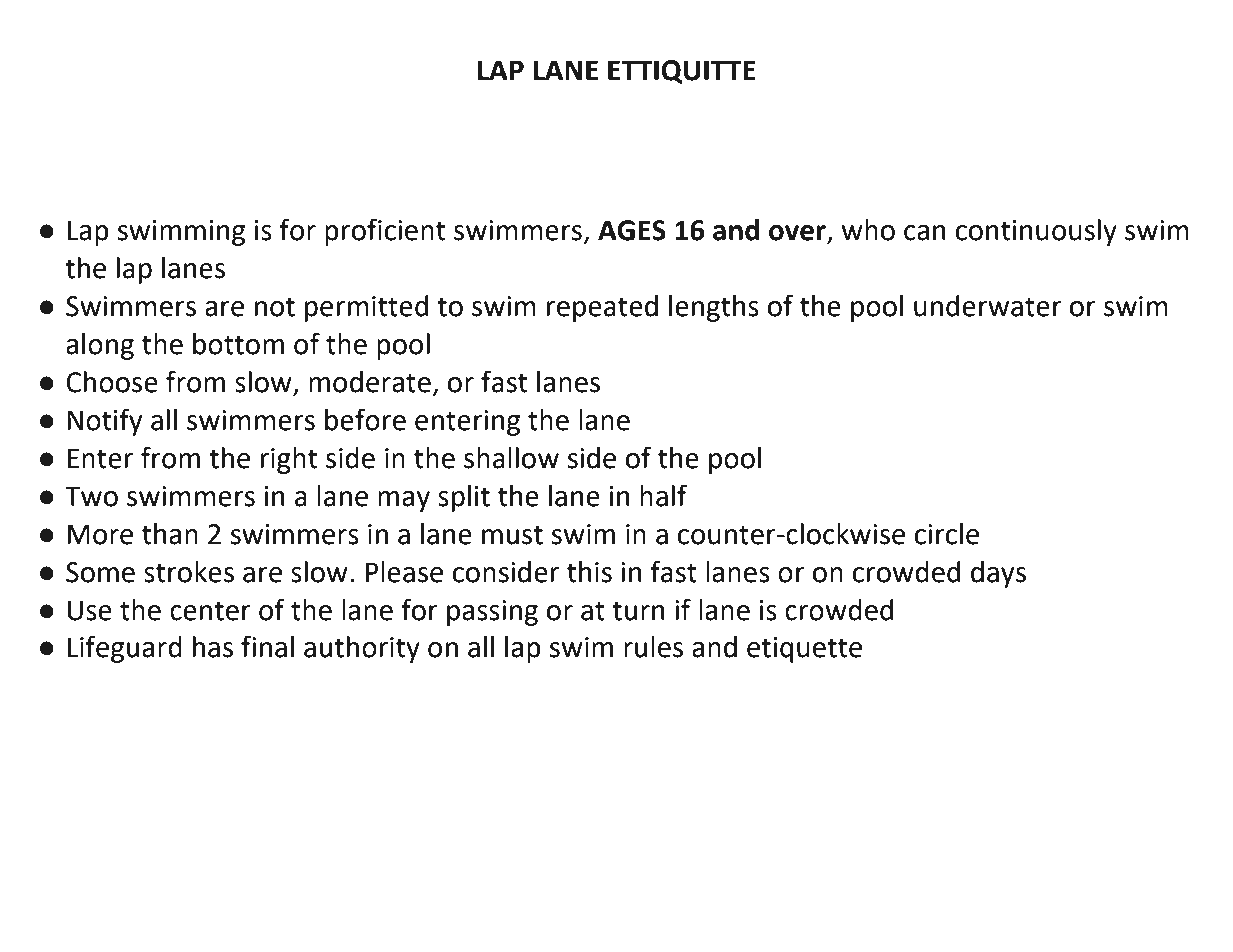 This screenshot has height=952, width=1233. Describe the element at coordinates (238, 344) in the screenshot. I see `bottom` at that location.
